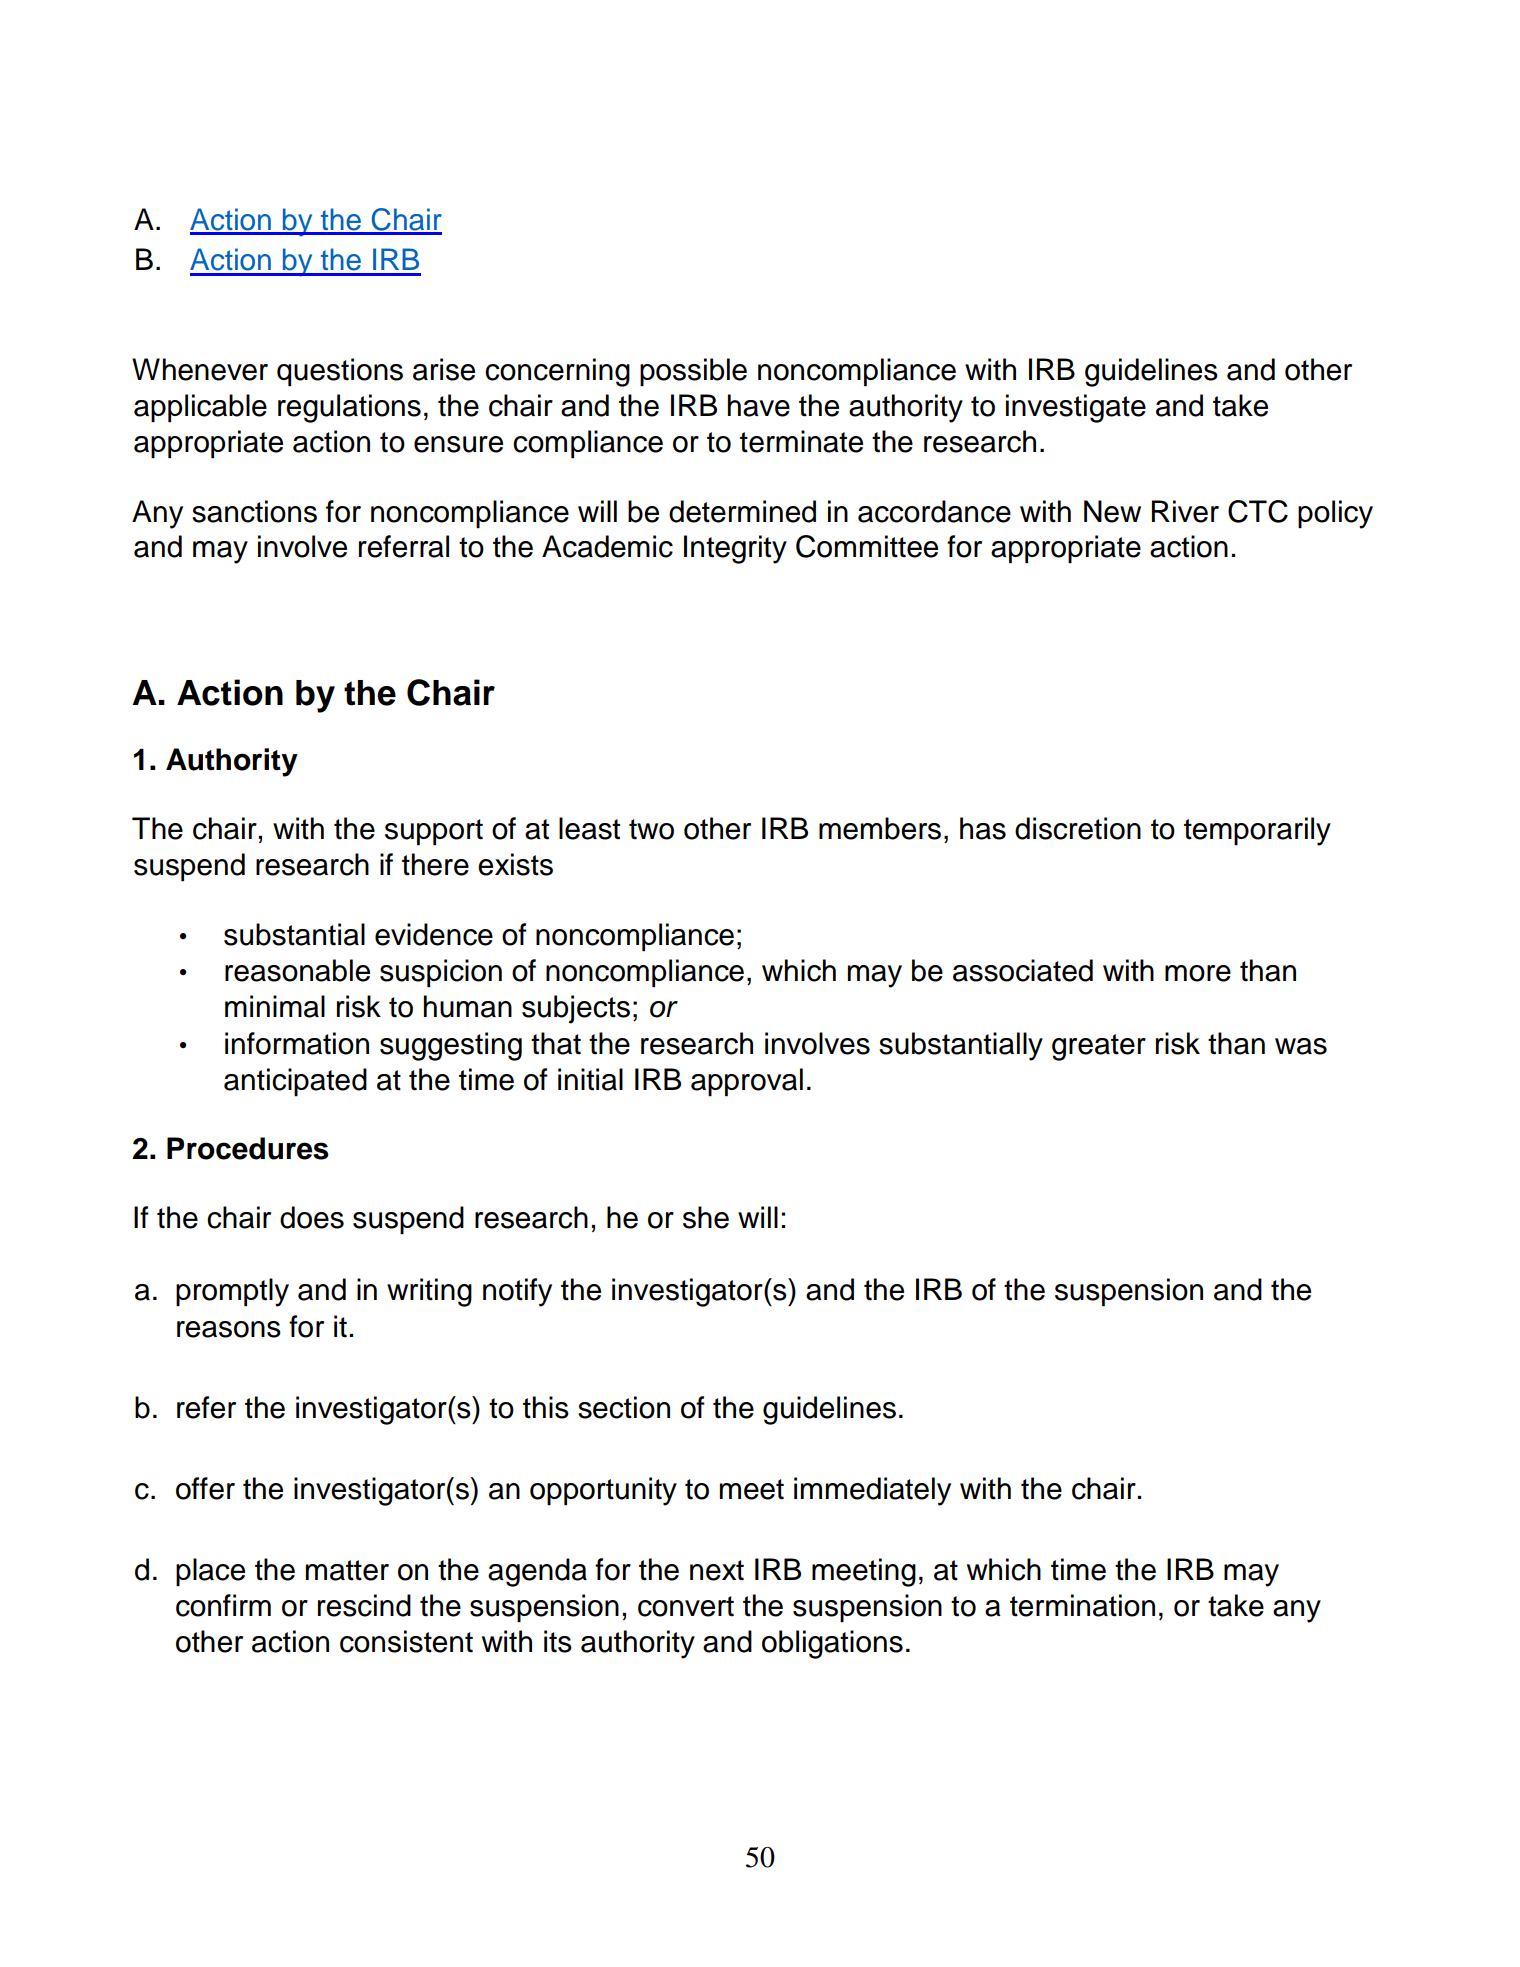 The image size is (1520, 1967). What do you see at coordinates (747, 1082) in the screenshot?
I see `approval` at bounding box center [747, 1082].
